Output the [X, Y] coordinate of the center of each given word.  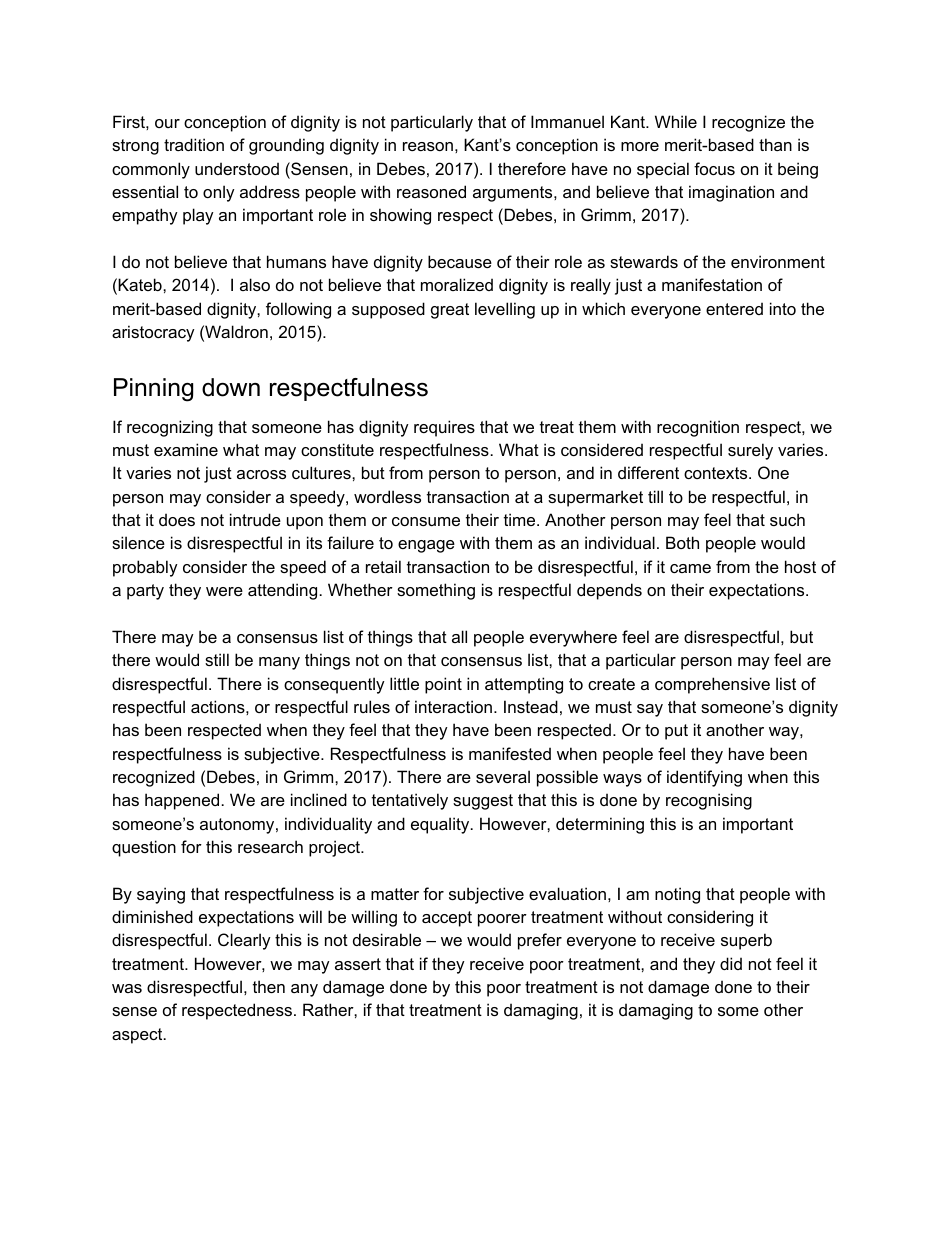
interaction [453, 706]
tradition [194, 144]
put [676, 732]
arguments [514, 194]
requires [444, 428]
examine [186, 449]
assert [358, 964]
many [279, 663]
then [269, 986]
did [731, 963]
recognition [698, 428]
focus [714, 168]
